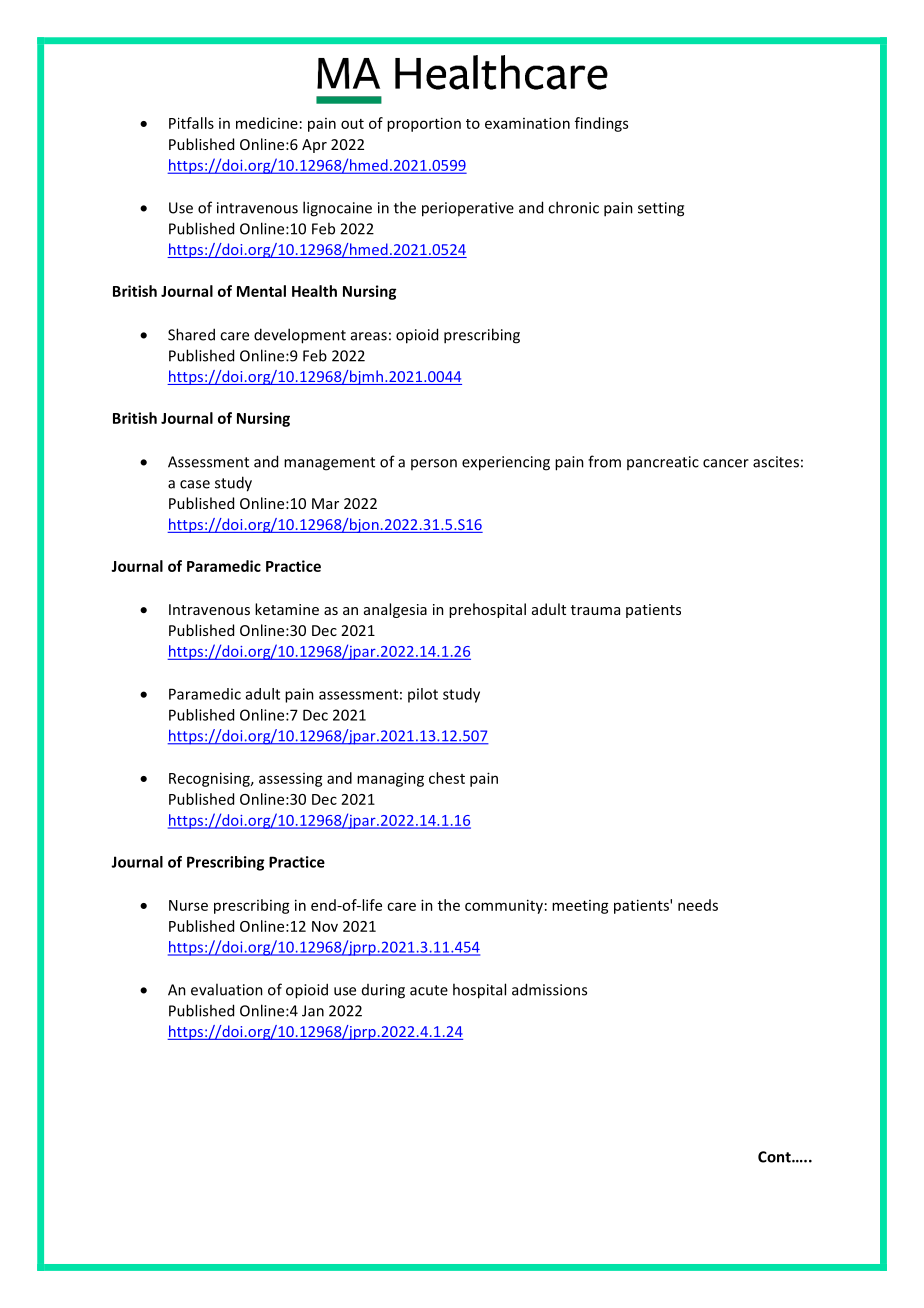 The width and height of the page is (924, 1308). What do you see at coordinates (287, 609) in the page?
I see `ketamine` at bounding box center [287, 609].
